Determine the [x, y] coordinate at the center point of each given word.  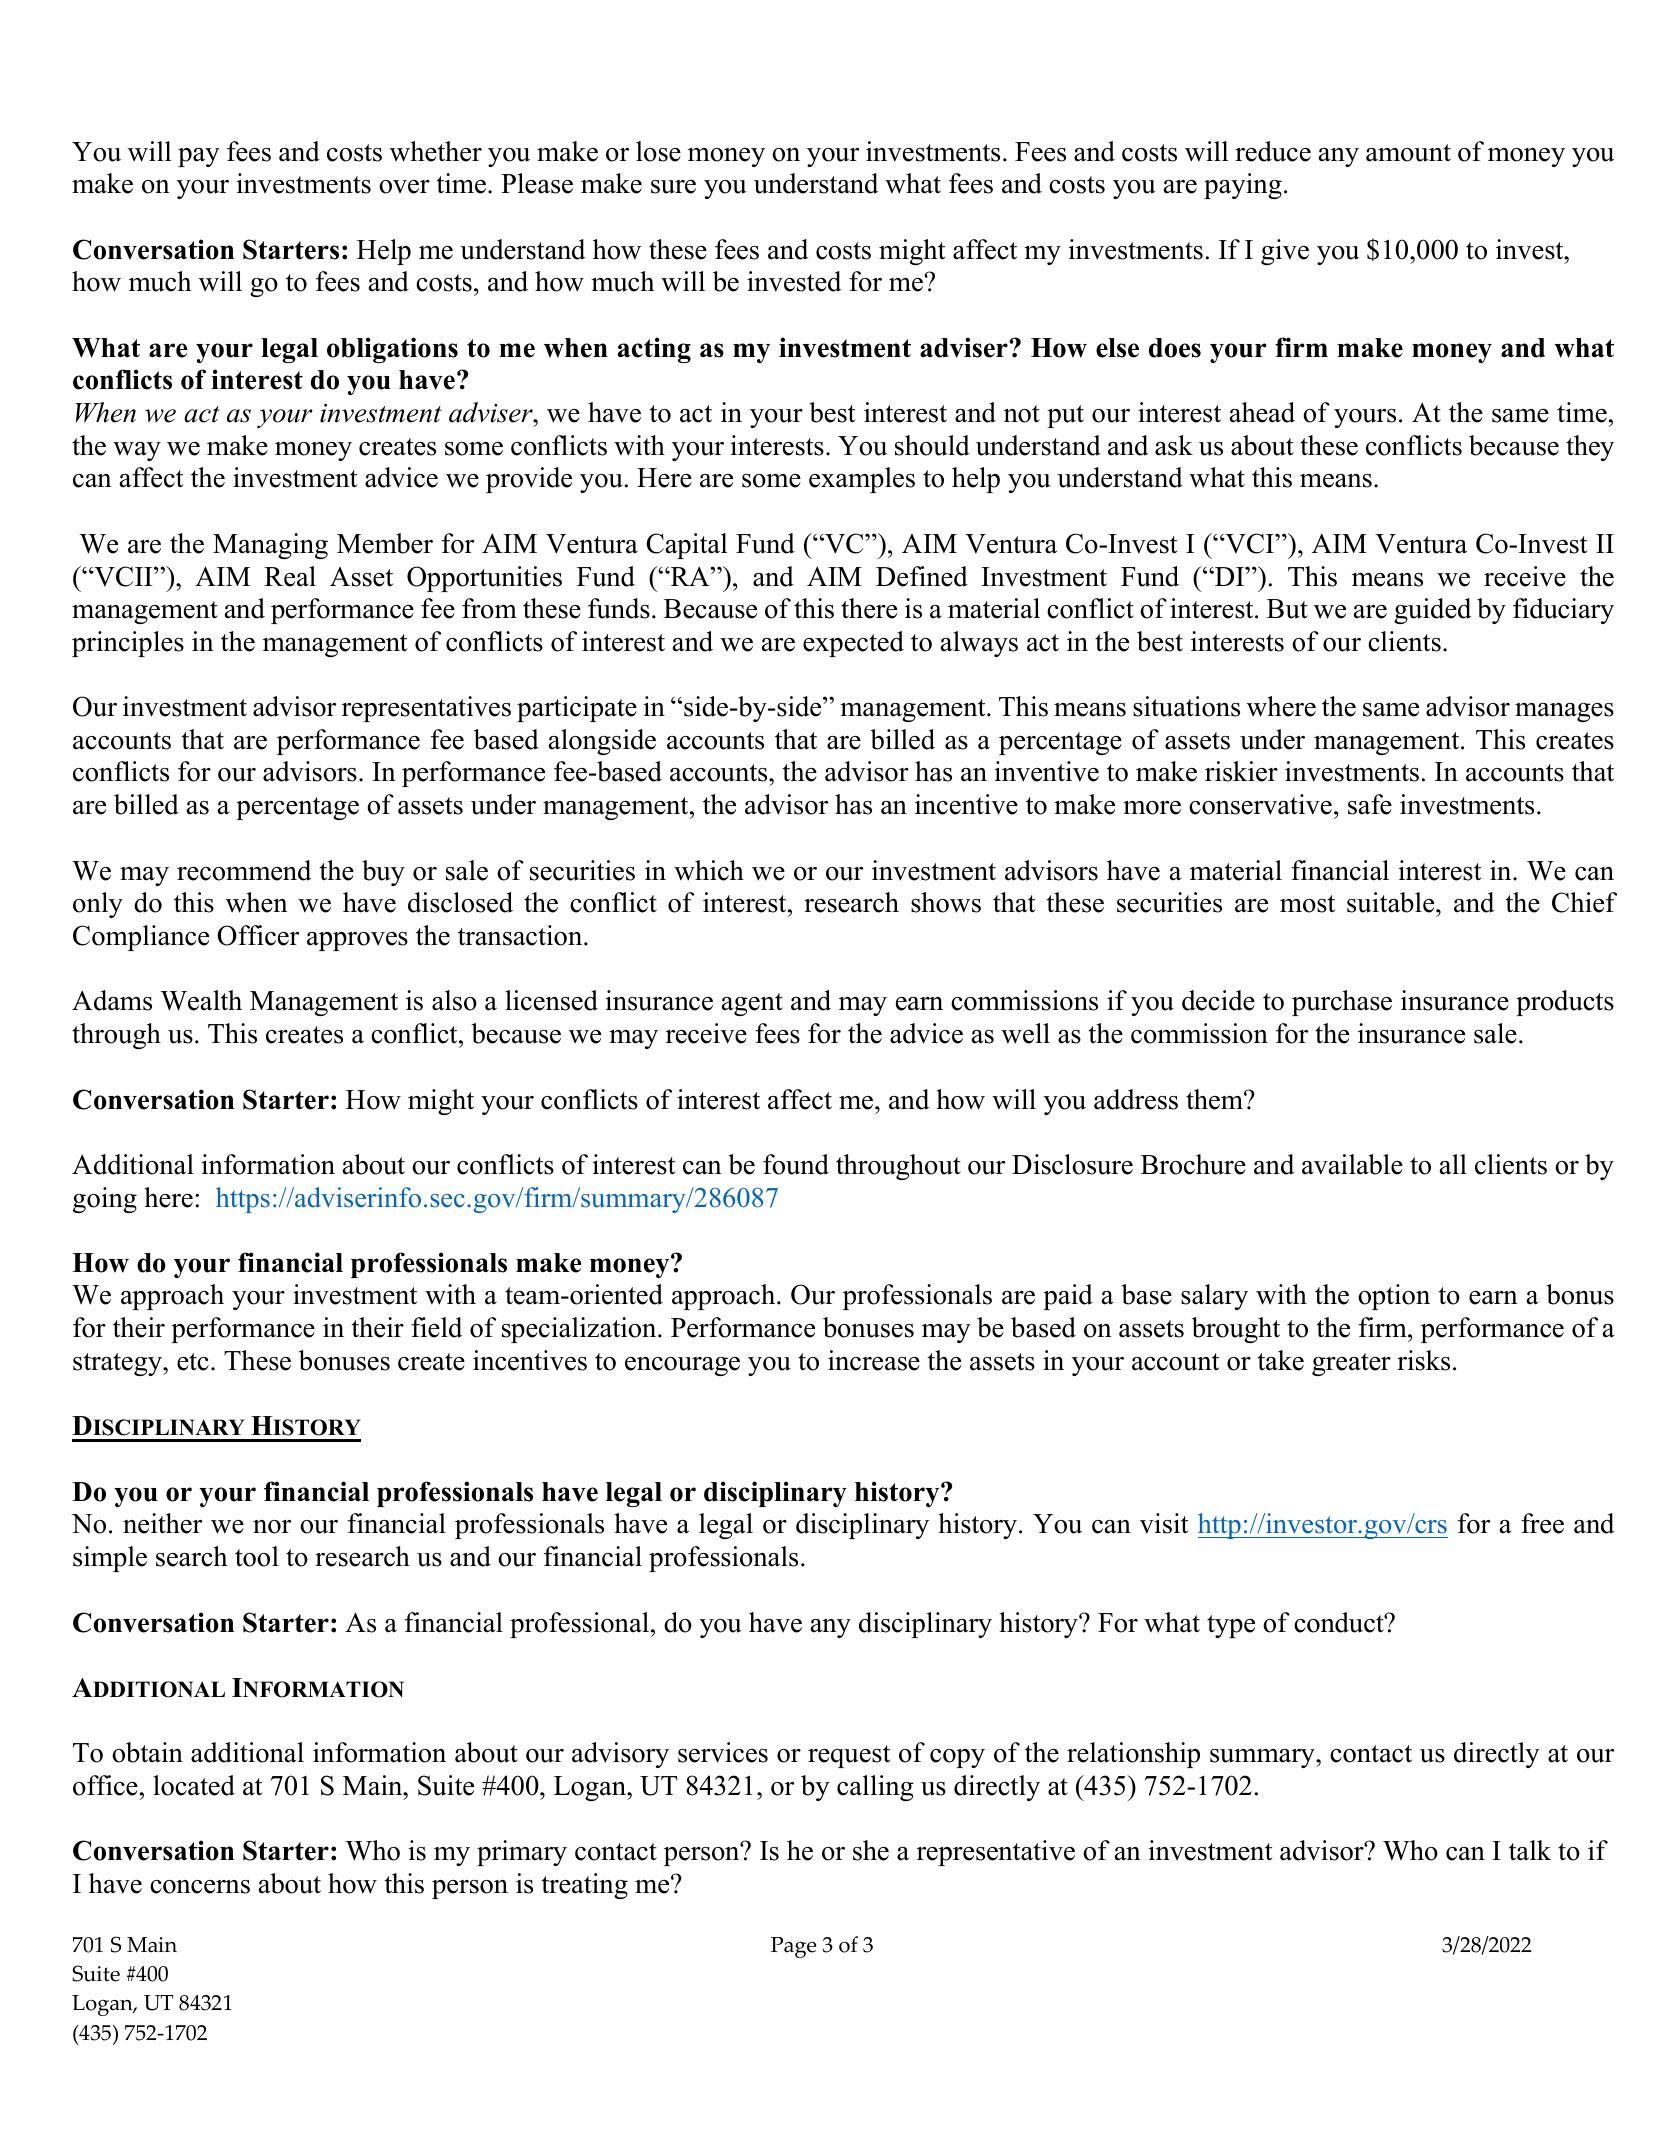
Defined [922, 576]
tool [257, 1556]
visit [1164, 1523]
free [1542, 1523]
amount [1408, 153]
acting [654, 350]
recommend [244, 870]
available [1352, 1164]
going [105, 1200]
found [796, 1164]
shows [946, 902]
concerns [200, 1887]
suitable [1392, 902]
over [404, 187]
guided [1432, 611]
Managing [270, 546]
